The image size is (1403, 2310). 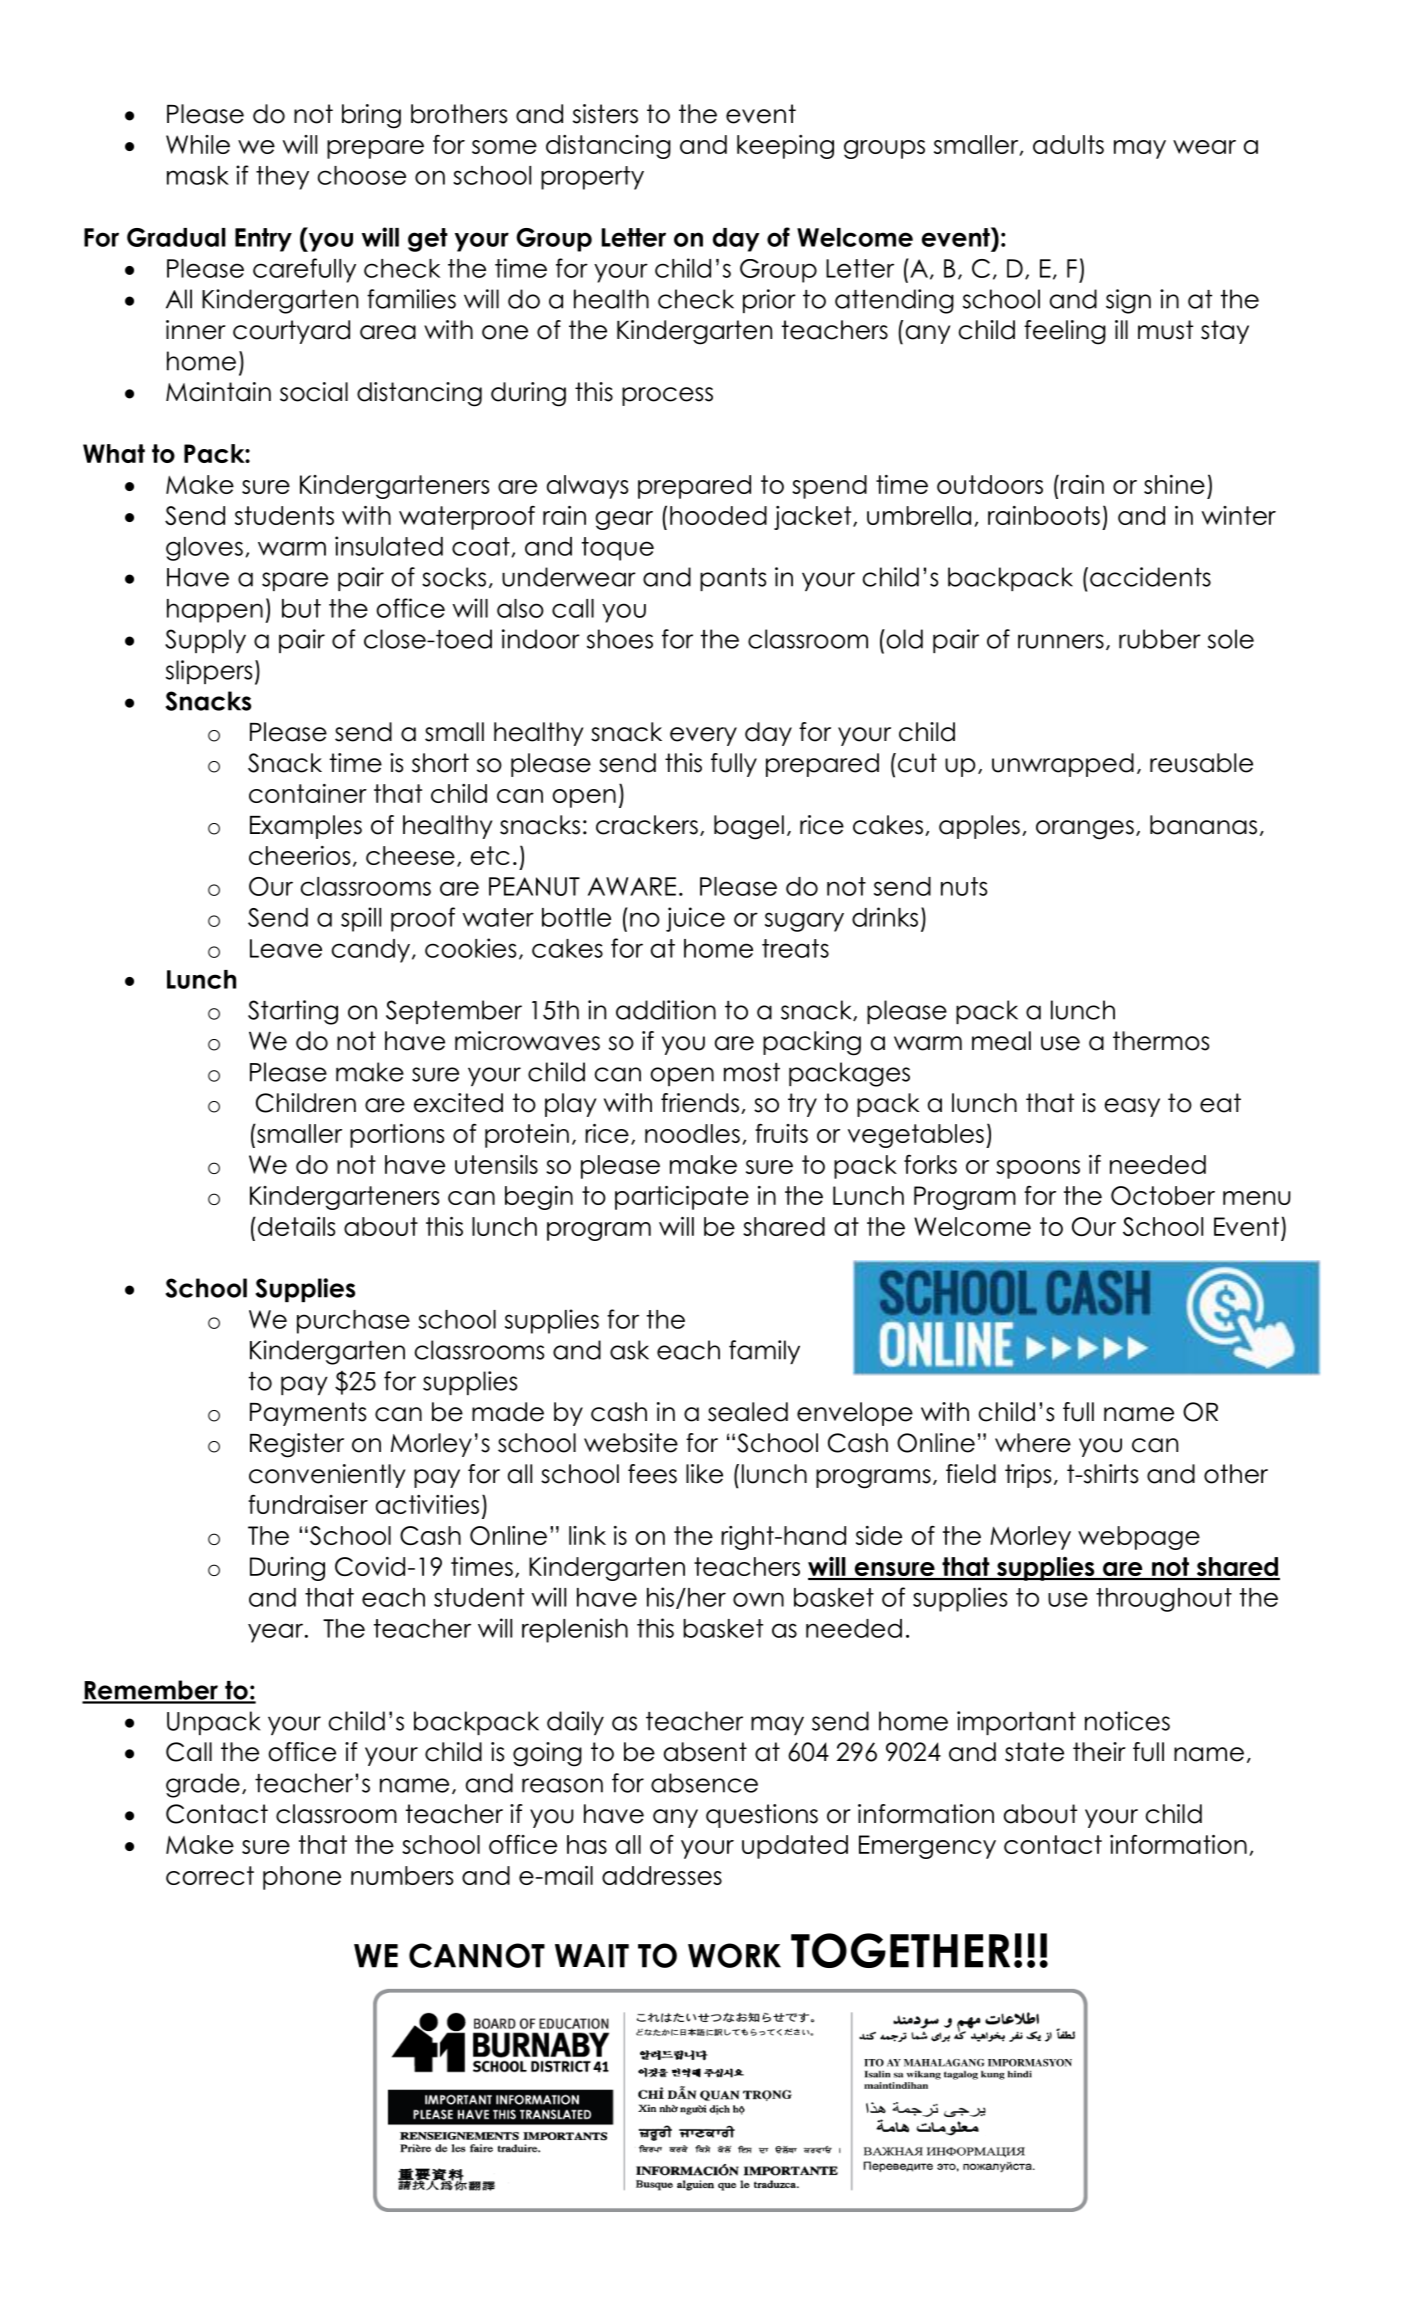 I want to click on Starting, so click(x=293, y=1012).
